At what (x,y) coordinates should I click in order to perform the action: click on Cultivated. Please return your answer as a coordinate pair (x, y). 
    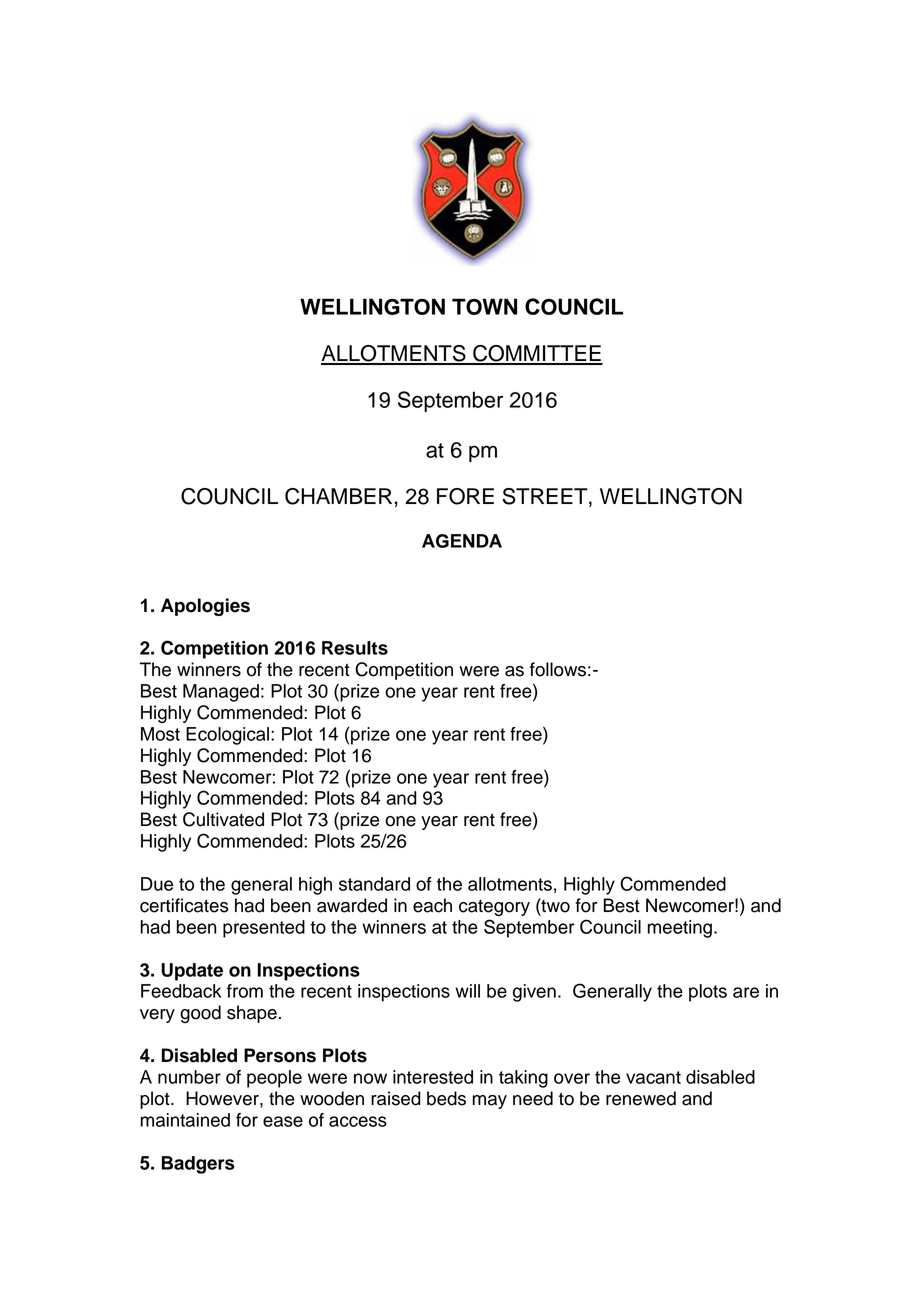
    Looking at the image, I should click on (223, 819).
